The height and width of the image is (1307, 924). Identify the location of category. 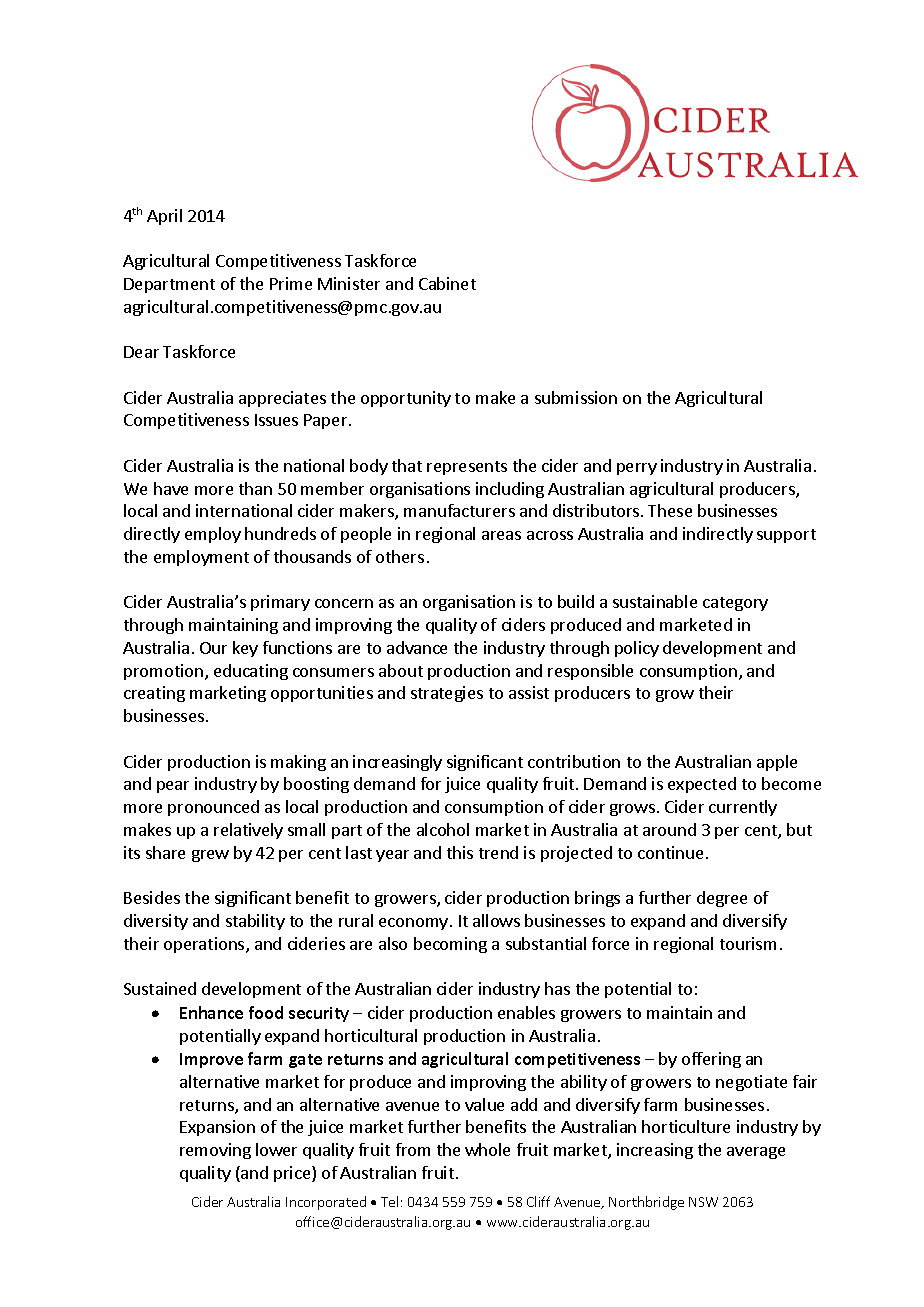
(735, 604).
